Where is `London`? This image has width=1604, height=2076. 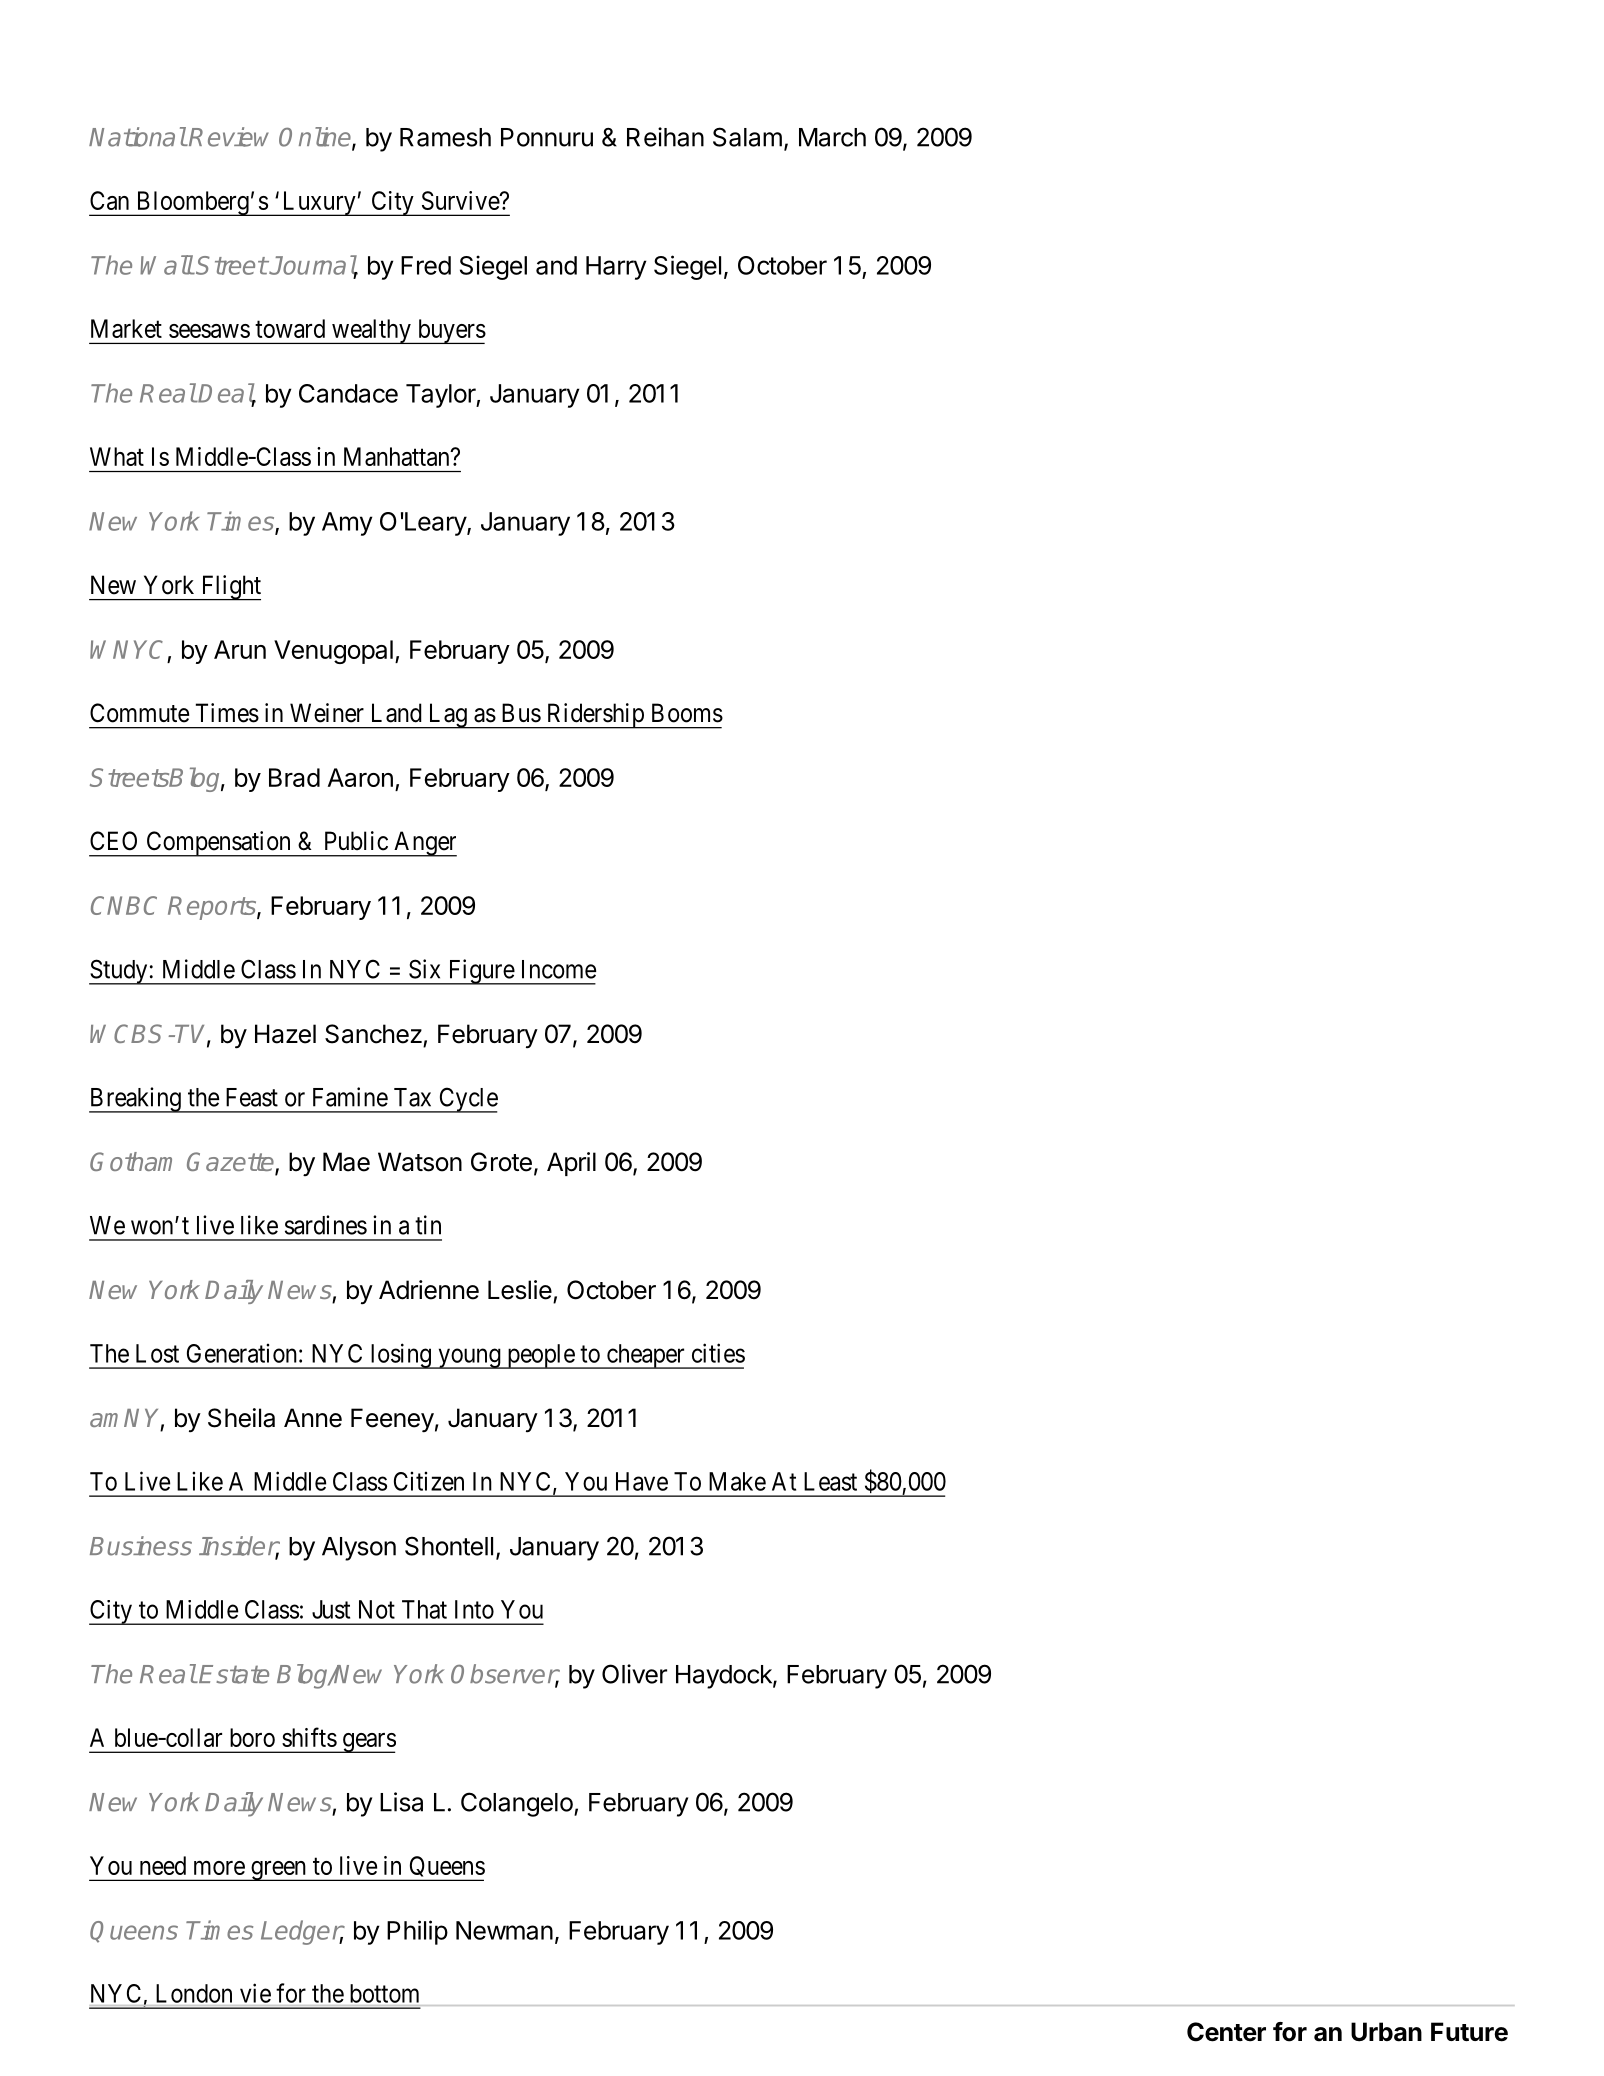
London is located at coordinates (194, 1993).
